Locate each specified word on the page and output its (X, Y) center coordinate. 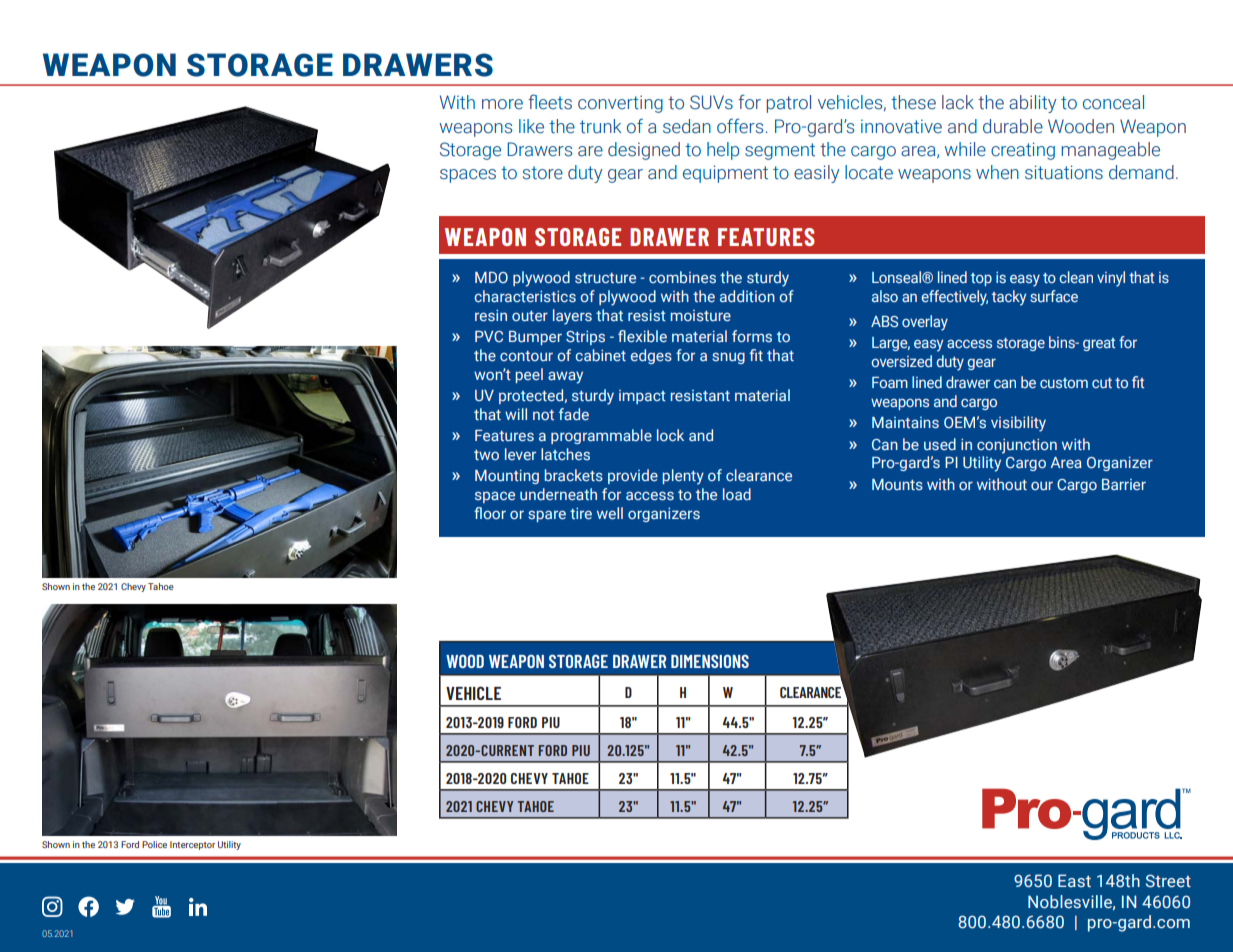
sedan (687, 126)
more (502, 104)
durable (1013, 126)
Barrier (1124, 484)
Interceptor (192, 845)
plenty (683, 477)
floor (490, 513)
